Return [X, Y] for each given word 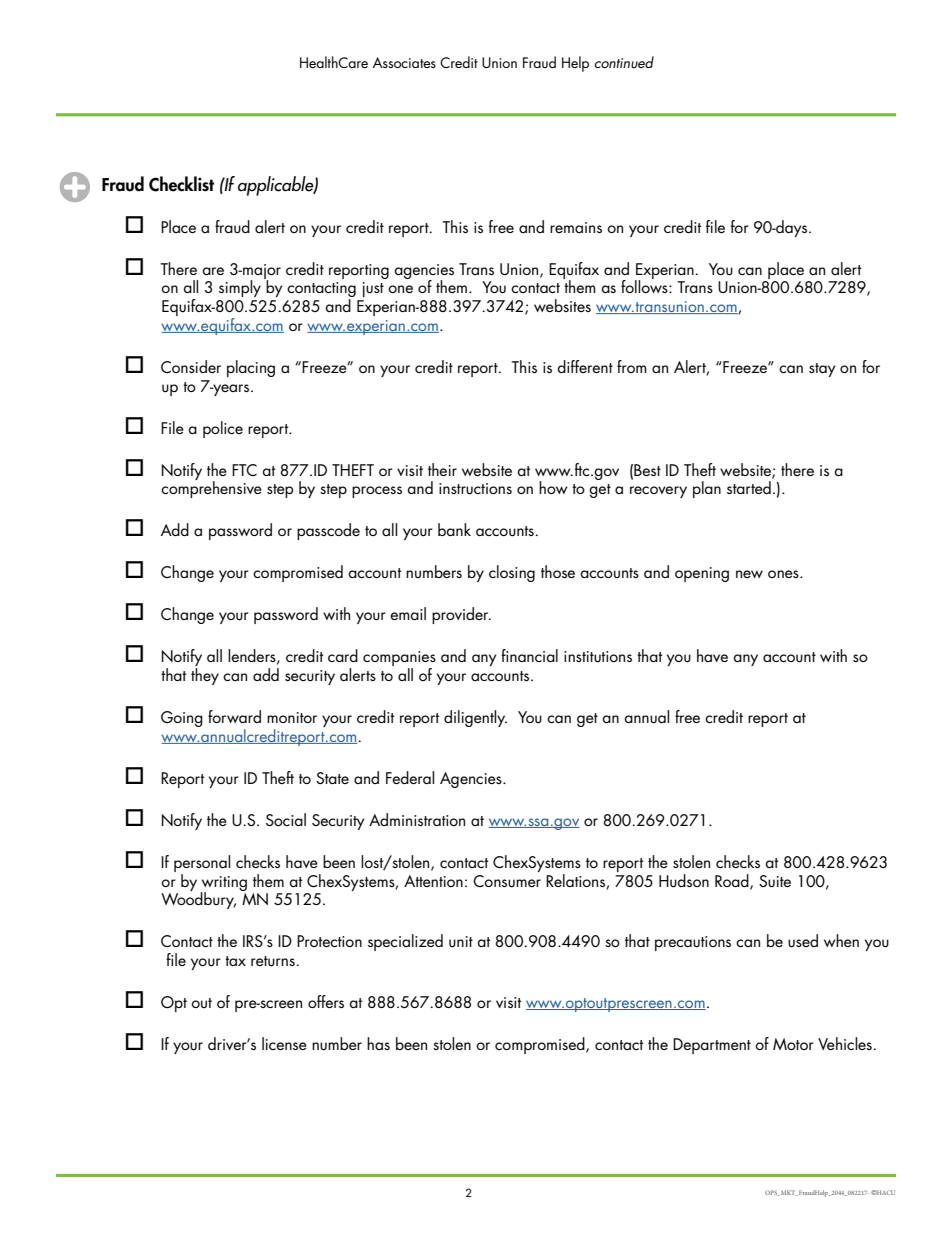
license [284, 1043]
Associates [404, 62]
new [749, 574]
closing [512, 573]
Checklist [181, 184]
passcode [328, 531]
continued [624, 62]
